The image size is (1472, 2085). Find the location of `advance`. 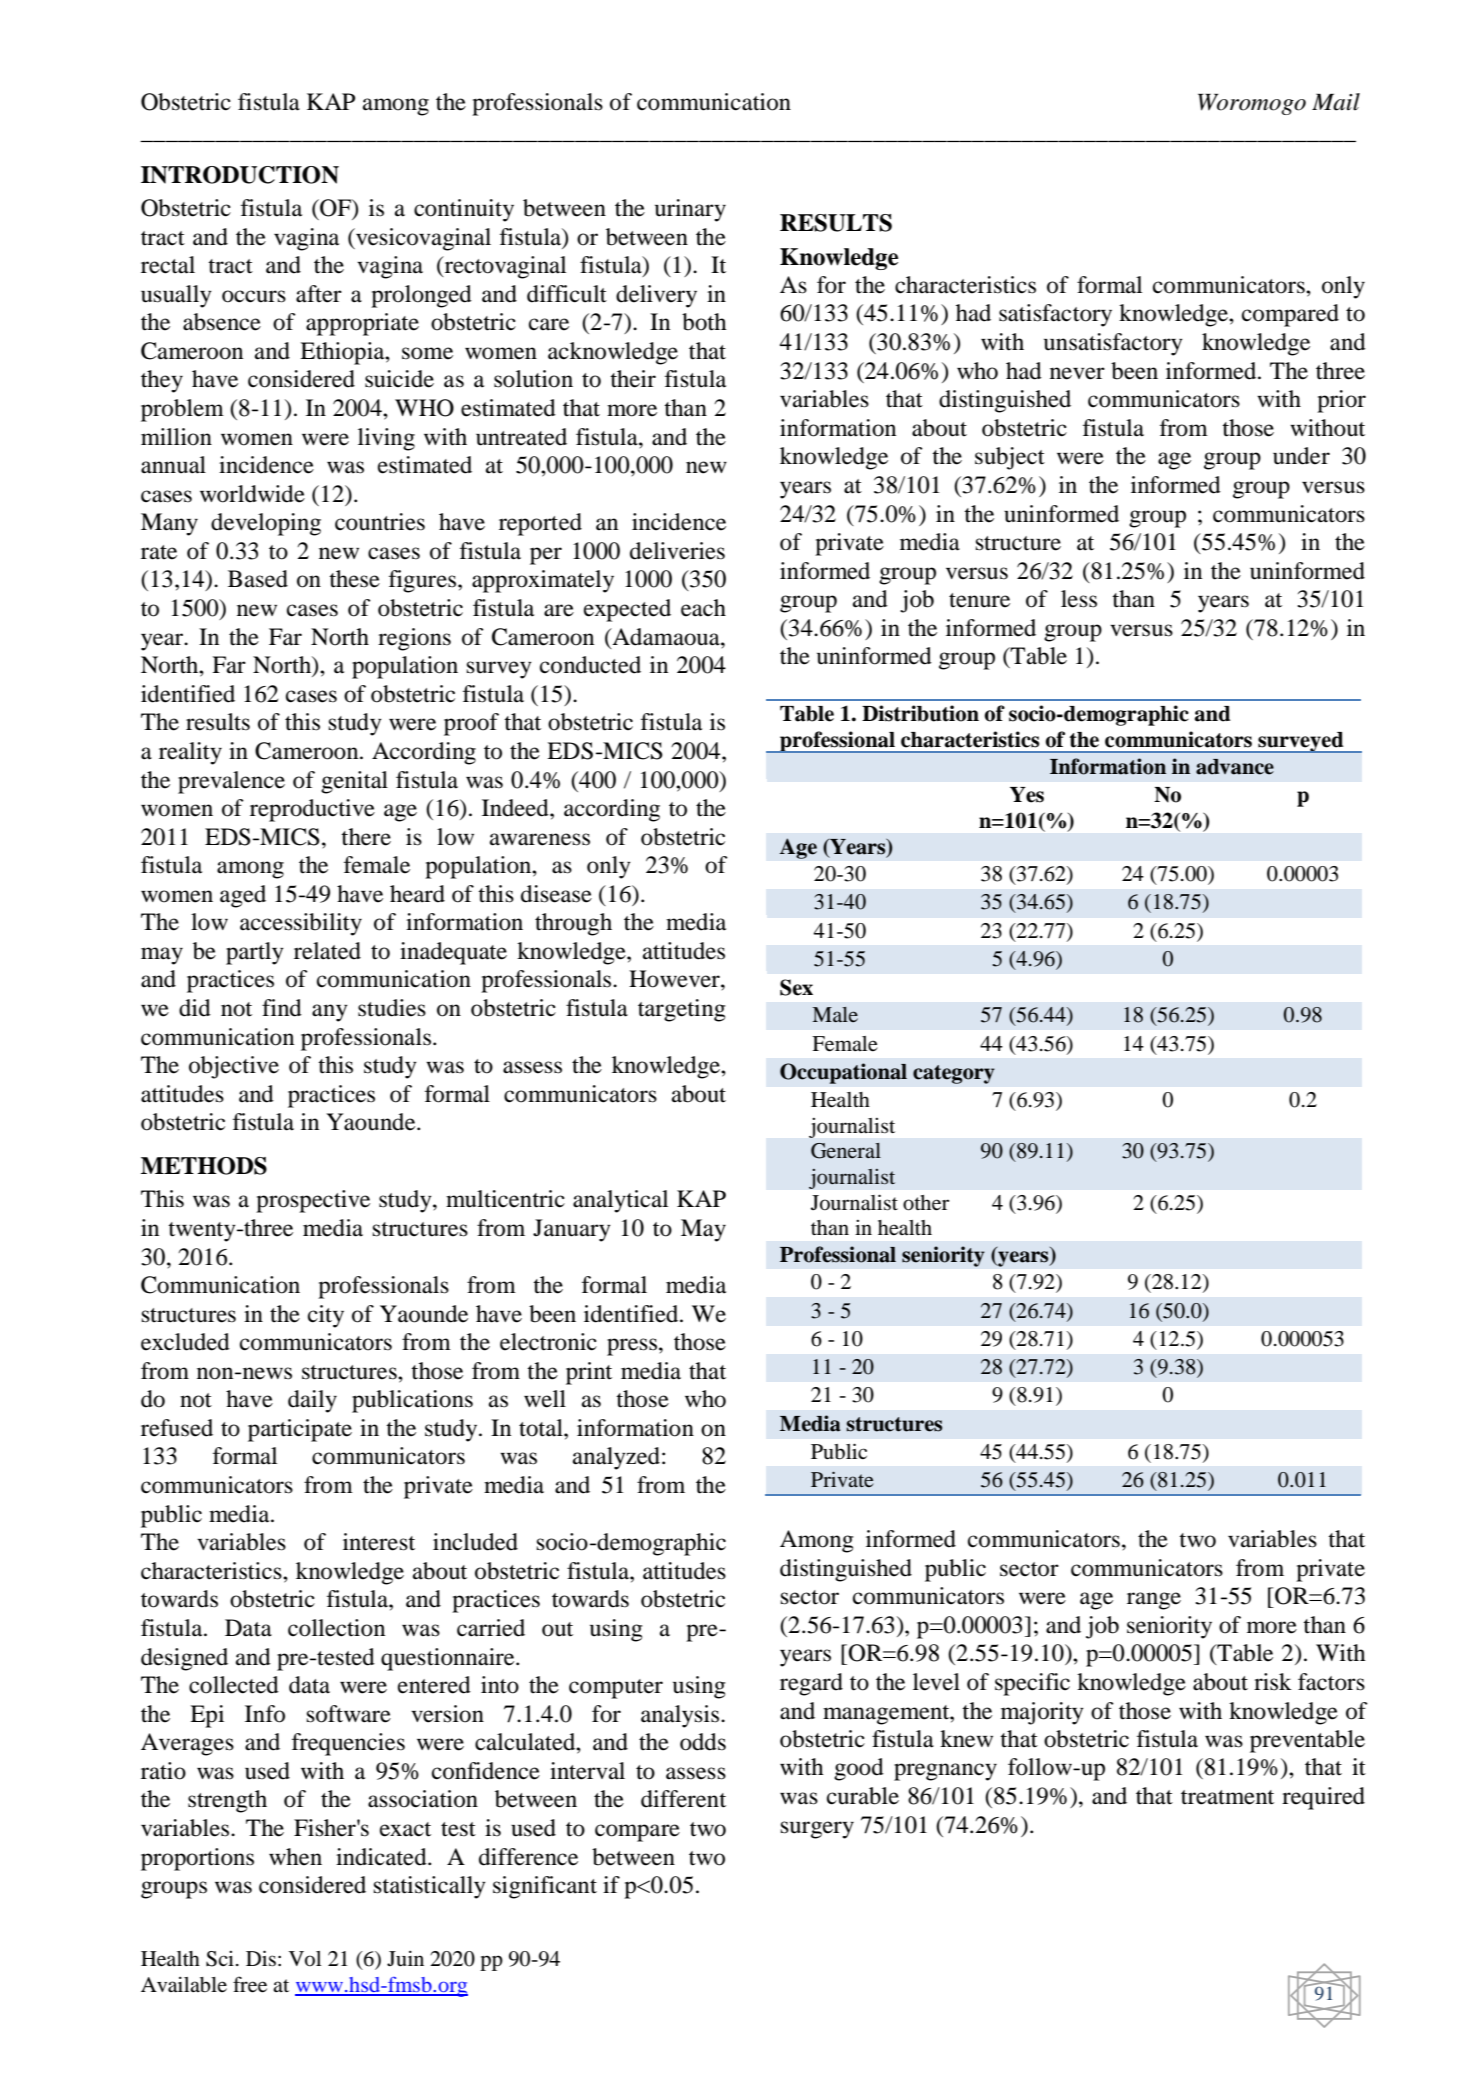

advance is located at coordinates (1235, 767).
